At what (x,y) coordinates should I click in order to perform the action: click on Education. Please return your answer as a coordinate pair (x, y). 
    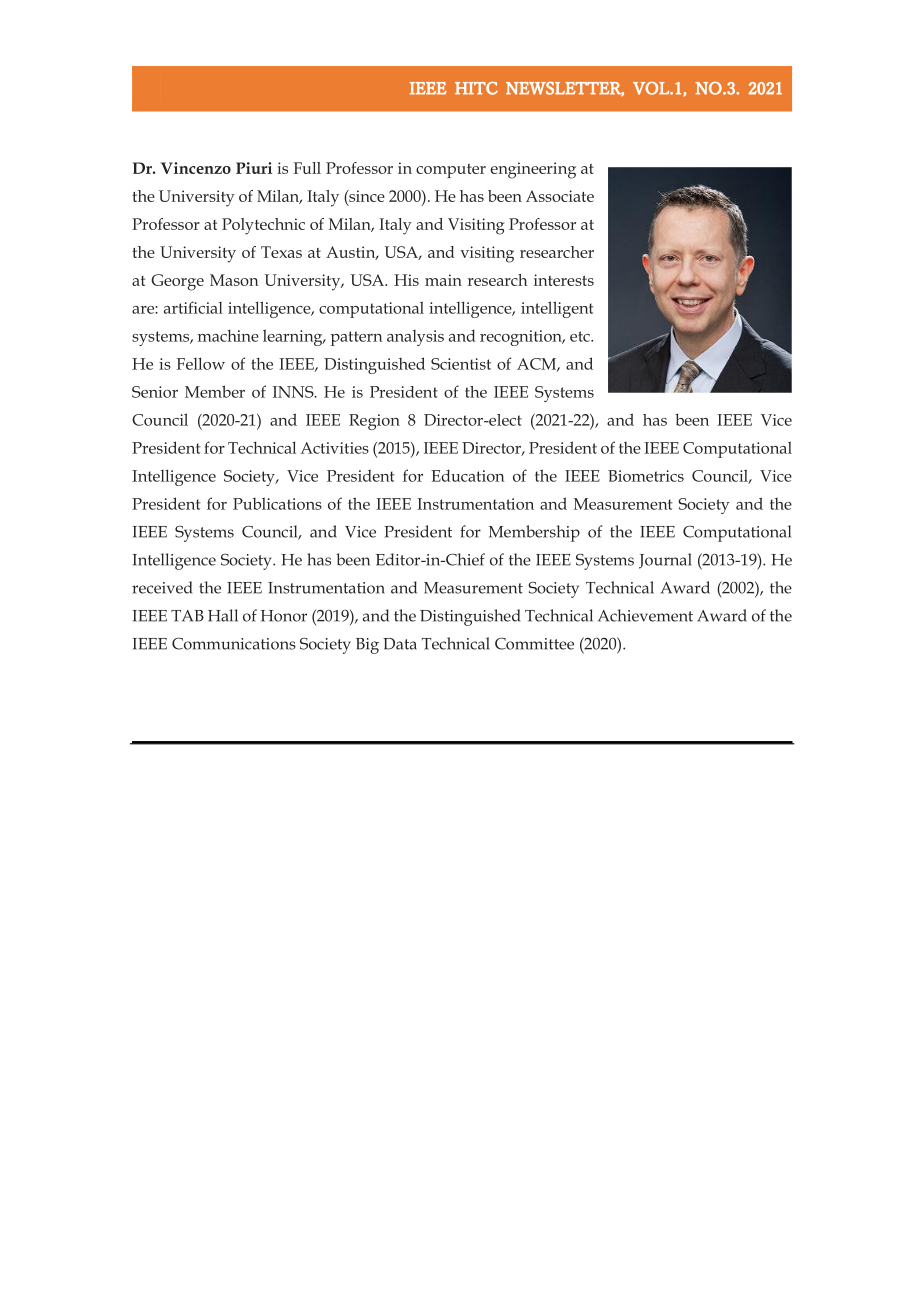
    Looking at the image, I should click on (468, 475).
